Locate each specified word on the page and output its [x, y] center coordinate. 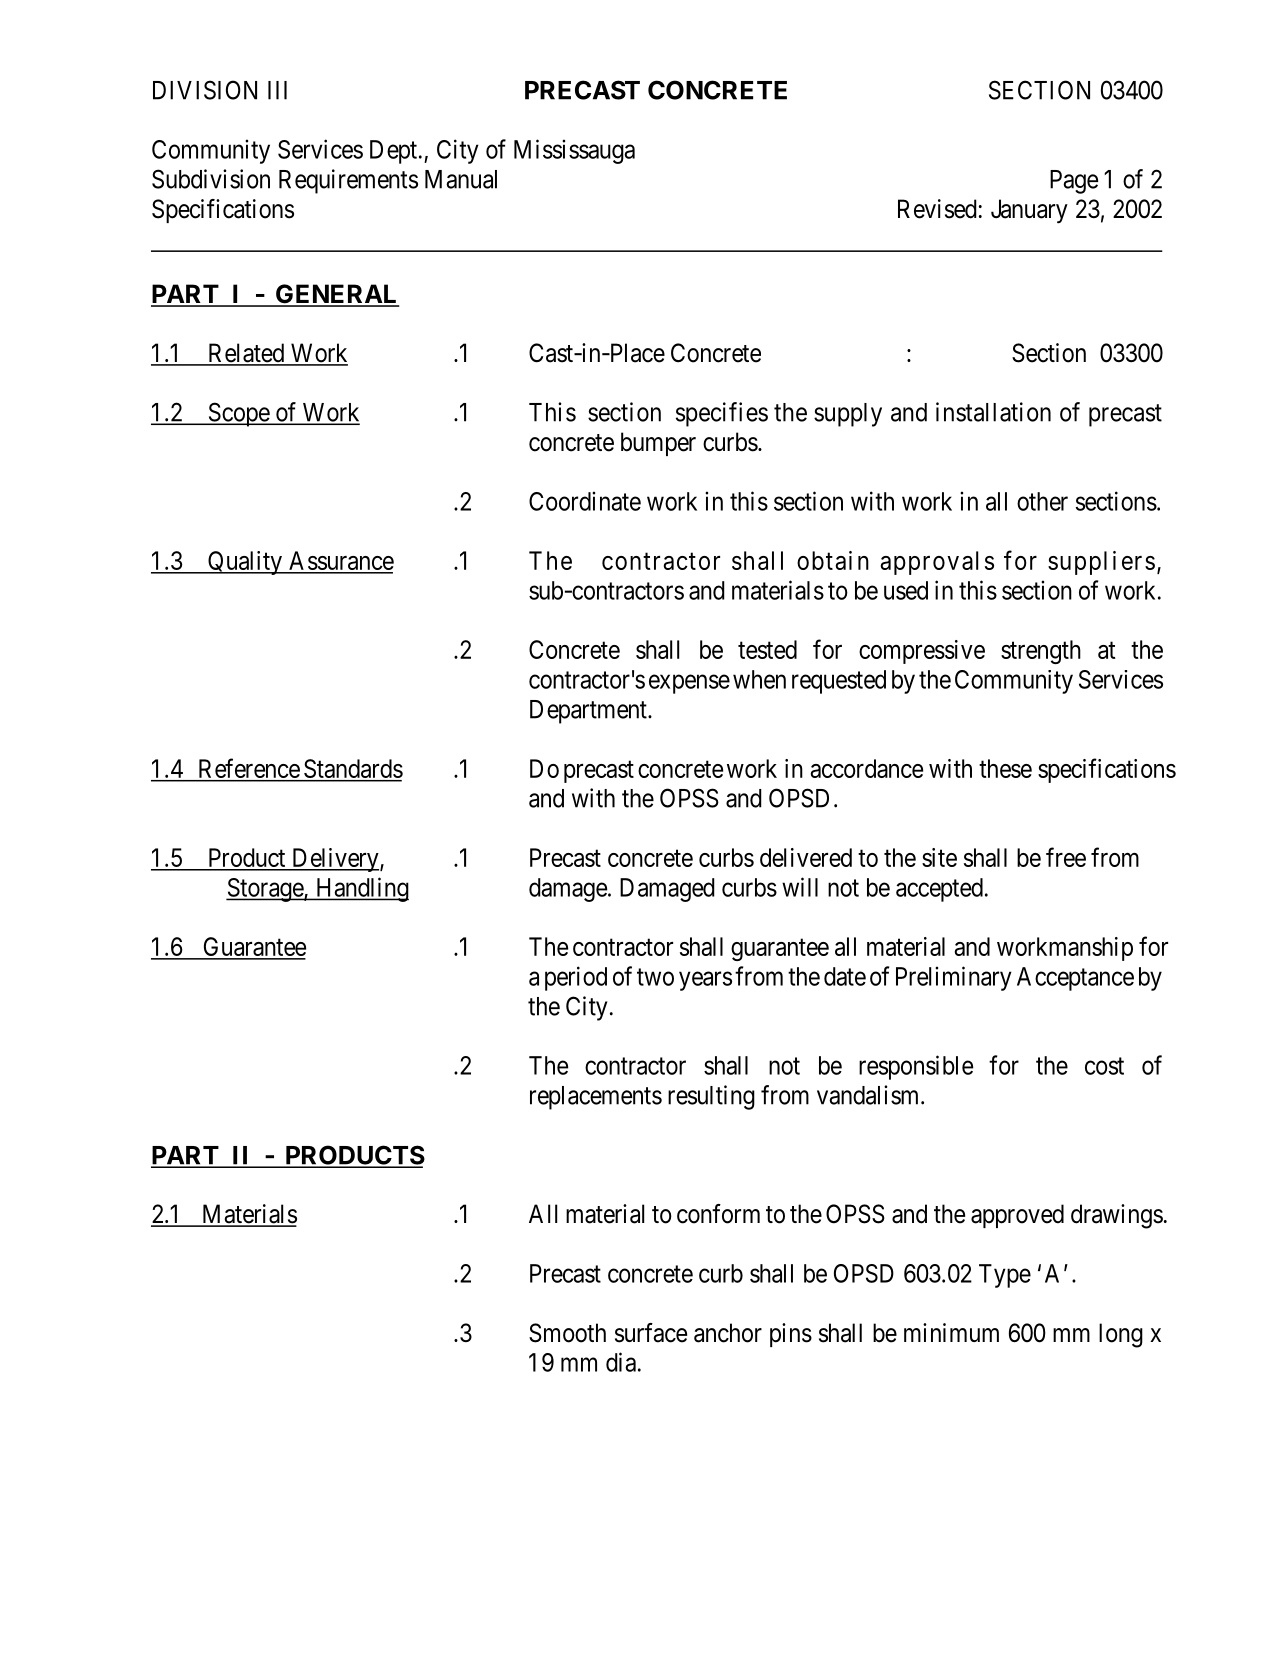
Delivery [335, 860]
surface [651, 1333]
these [1005, 768]
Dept [395, 152]
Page [1074, 182]
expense [689, 684]
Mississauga [574, 151]
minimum [951, 1332]
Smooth [567, 1333]
